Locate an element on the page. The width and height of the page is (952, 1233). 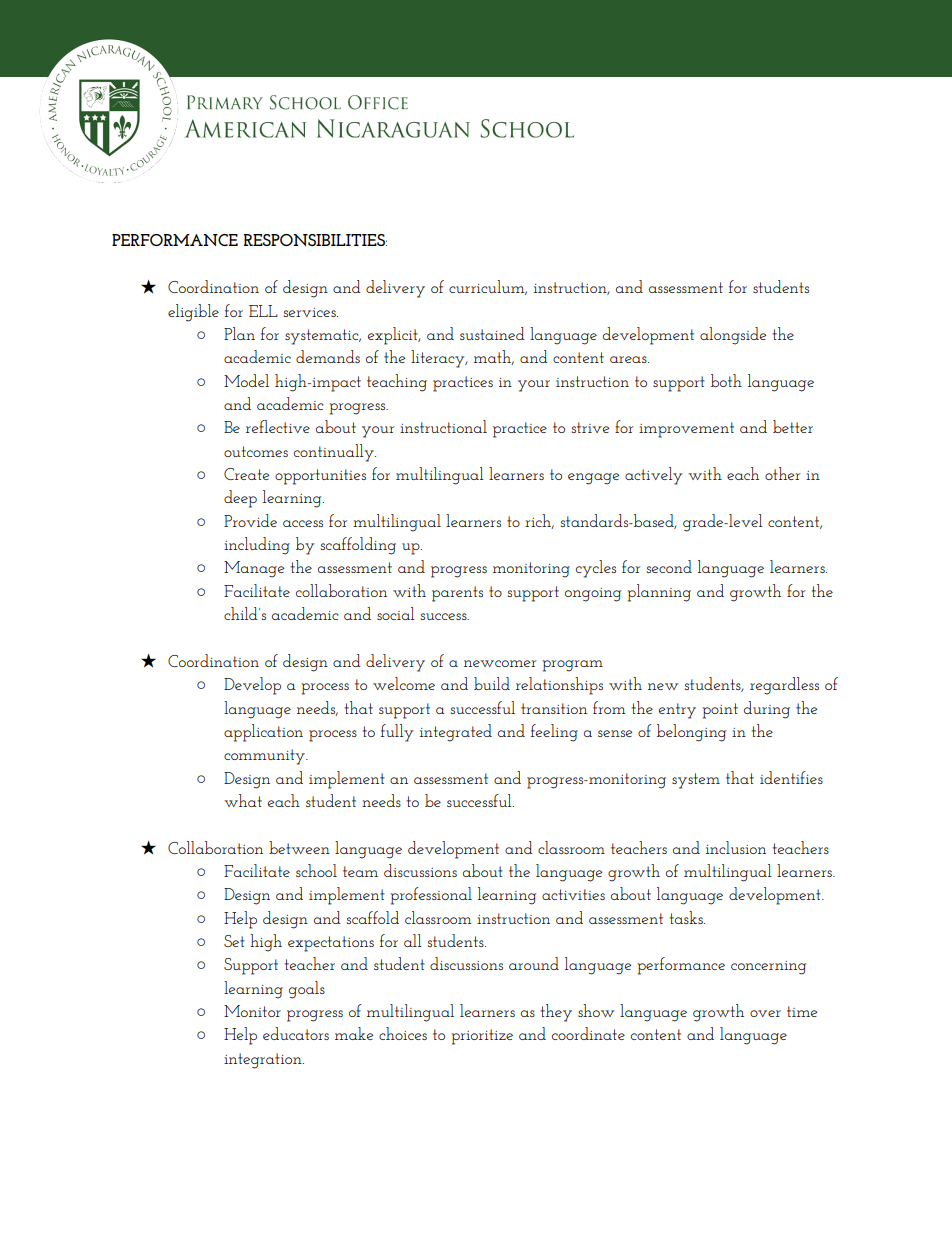
professional is located at coordinates (431, 896).
